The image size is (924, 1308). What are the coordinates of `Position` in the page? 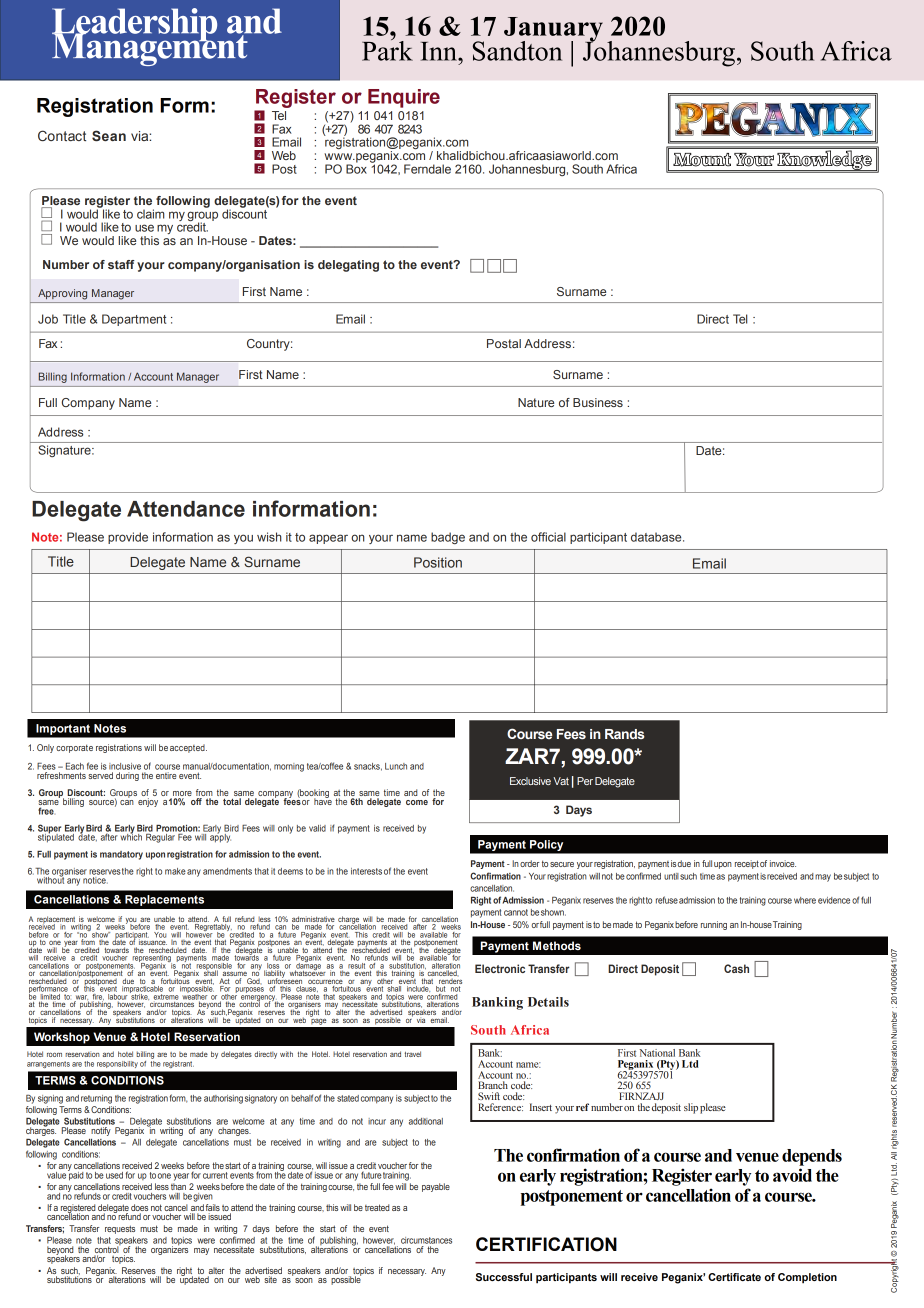 It's located at (438, 562).
